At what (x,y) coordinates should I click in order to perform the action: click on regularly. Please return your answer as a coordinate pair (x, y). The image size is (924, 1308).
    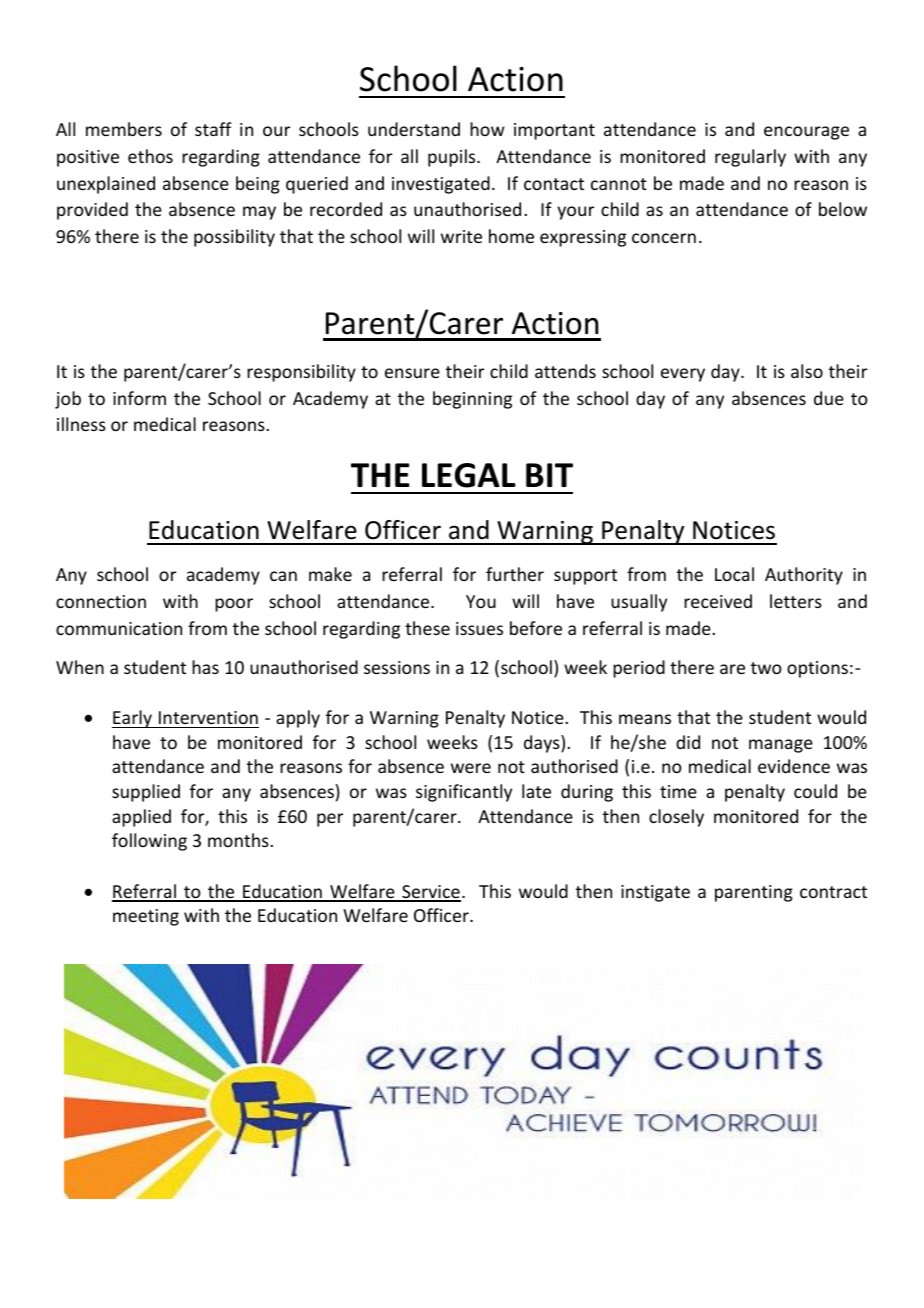
    Looking at the image, I should click on (750, 158).
